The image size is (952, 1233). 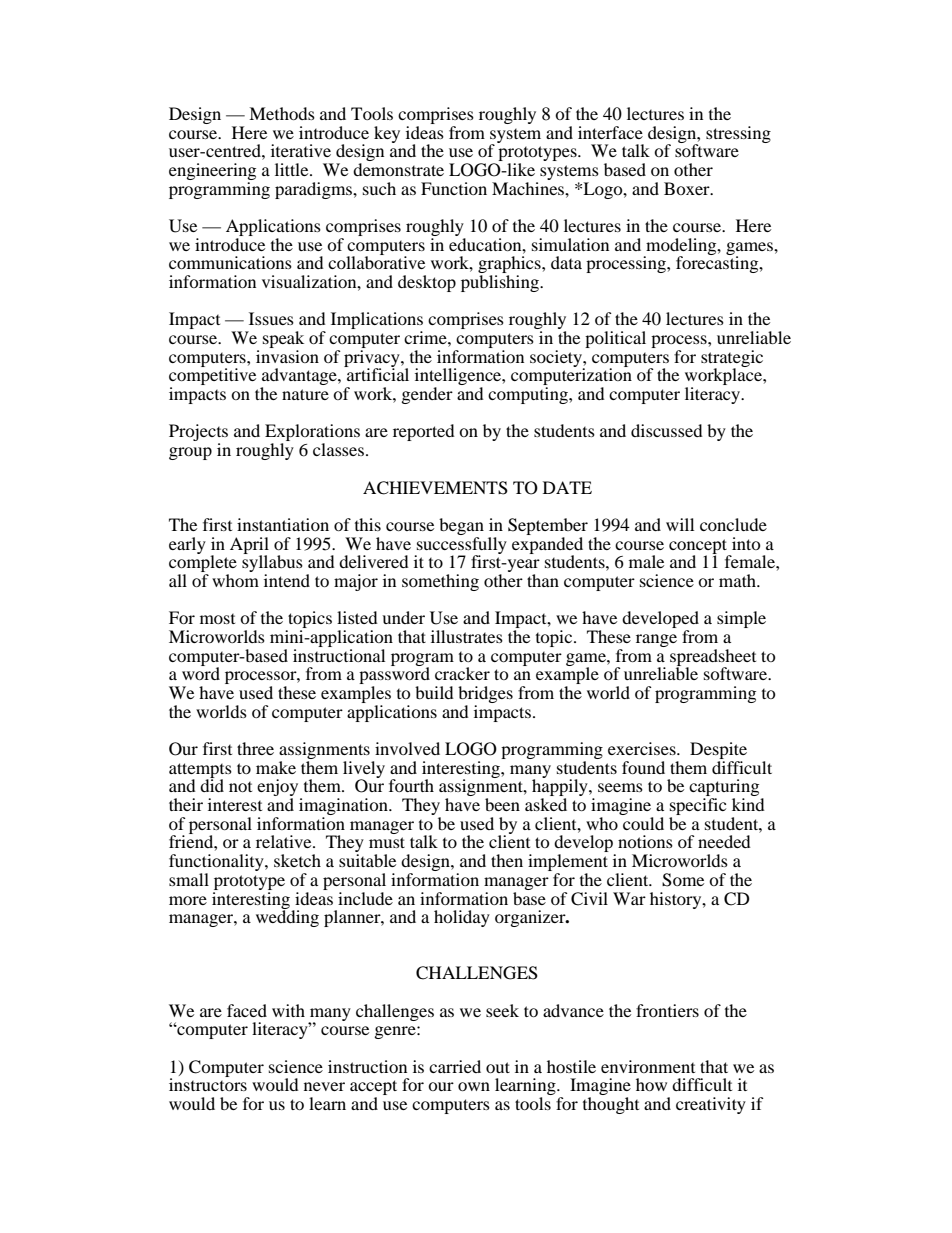 What do you see at coordinates (208, 1083) in the screenshot?
I see `instructors` at bounding box center [208, 1083].
